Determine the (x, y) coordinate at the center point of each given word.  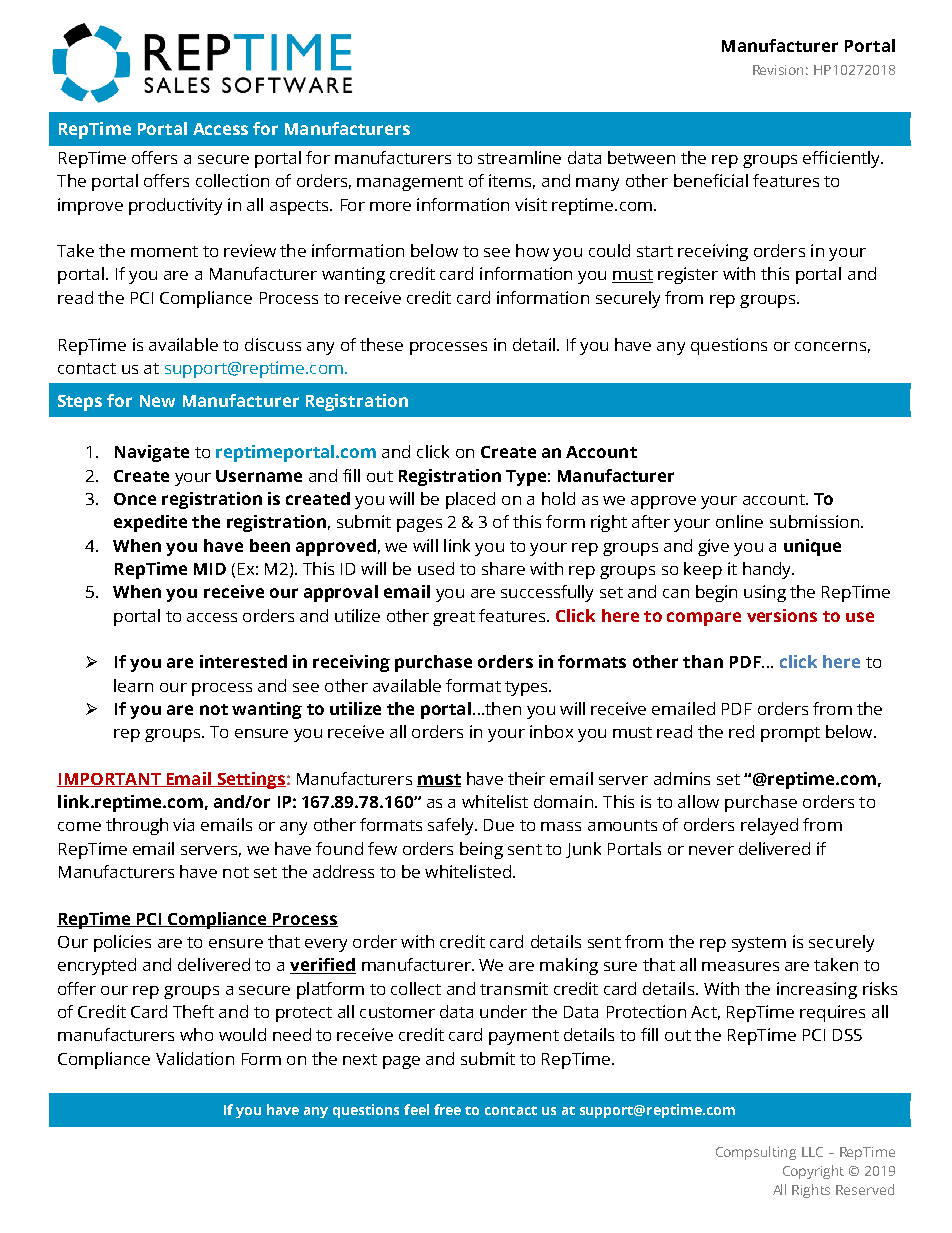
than (703, 661)
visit (531, 204)
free (447, 1109)
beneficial (711, 180)
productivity (175, 206)
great (454, 618)
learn (133, 685)
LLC (812, 1152)
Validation (195, 1058)
